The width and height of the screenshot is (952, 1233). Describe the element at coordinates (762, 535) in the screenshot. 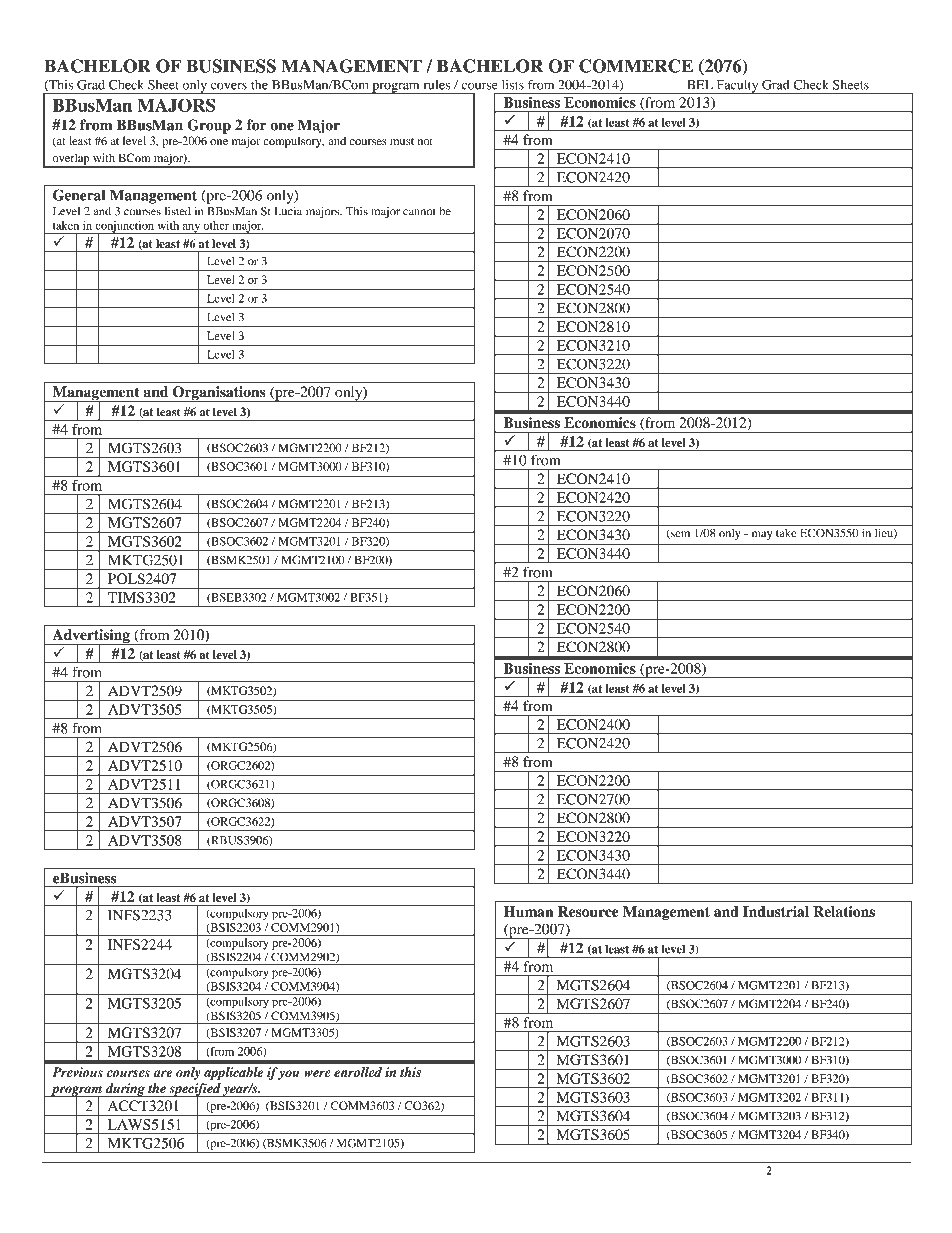

I see `may` at that location.
